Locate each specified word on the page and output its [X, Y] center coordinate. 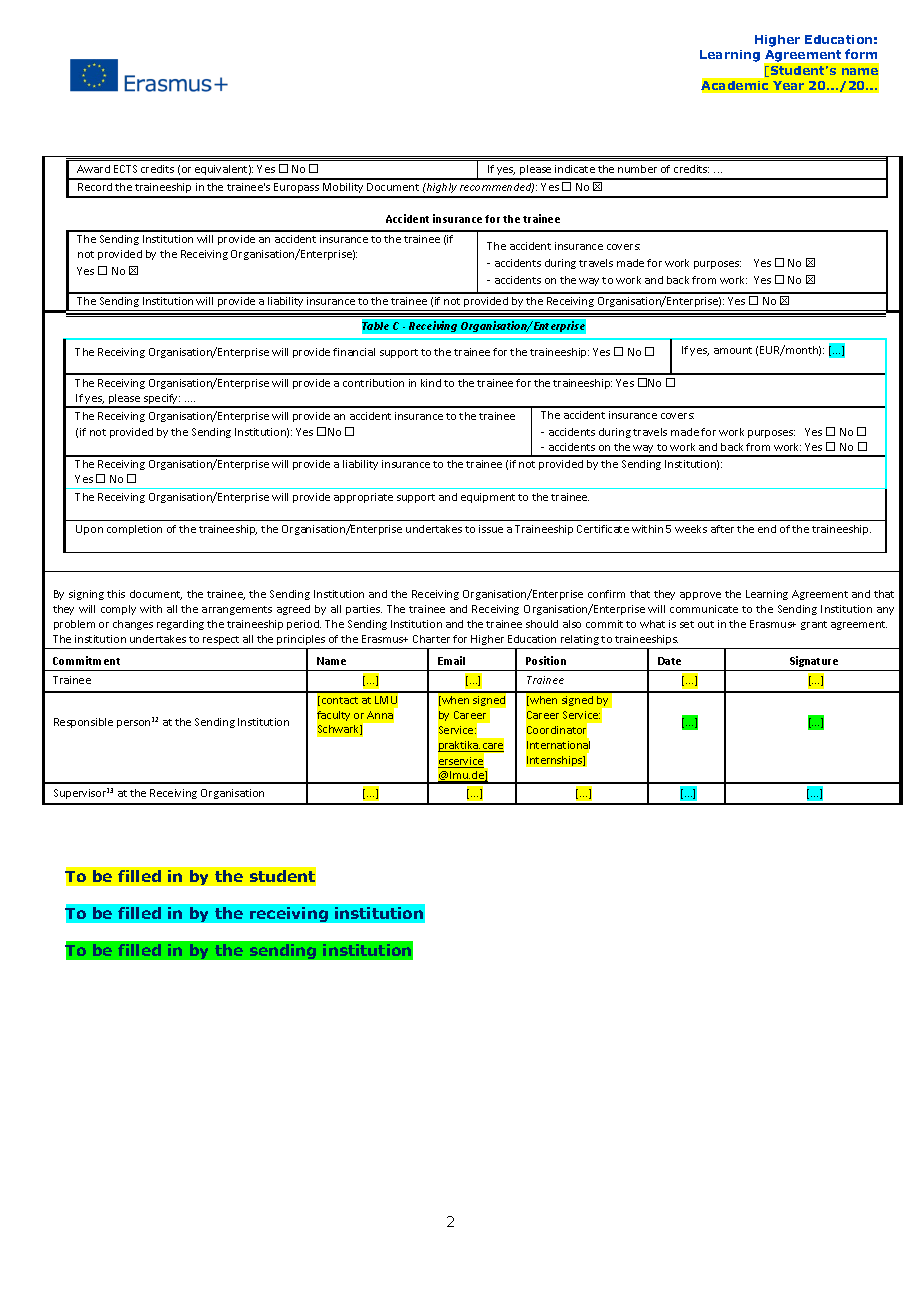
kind [431, 383]
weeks [691, 529]
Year [788, 85]
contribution [373, 383]
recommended [497, 188]
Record [95, 187]
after [722, 529]
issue [491, 529]
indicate [575, 169]
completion [134, 530]
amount [733, 350]
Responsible [83, 723]
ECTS [125, 169]
